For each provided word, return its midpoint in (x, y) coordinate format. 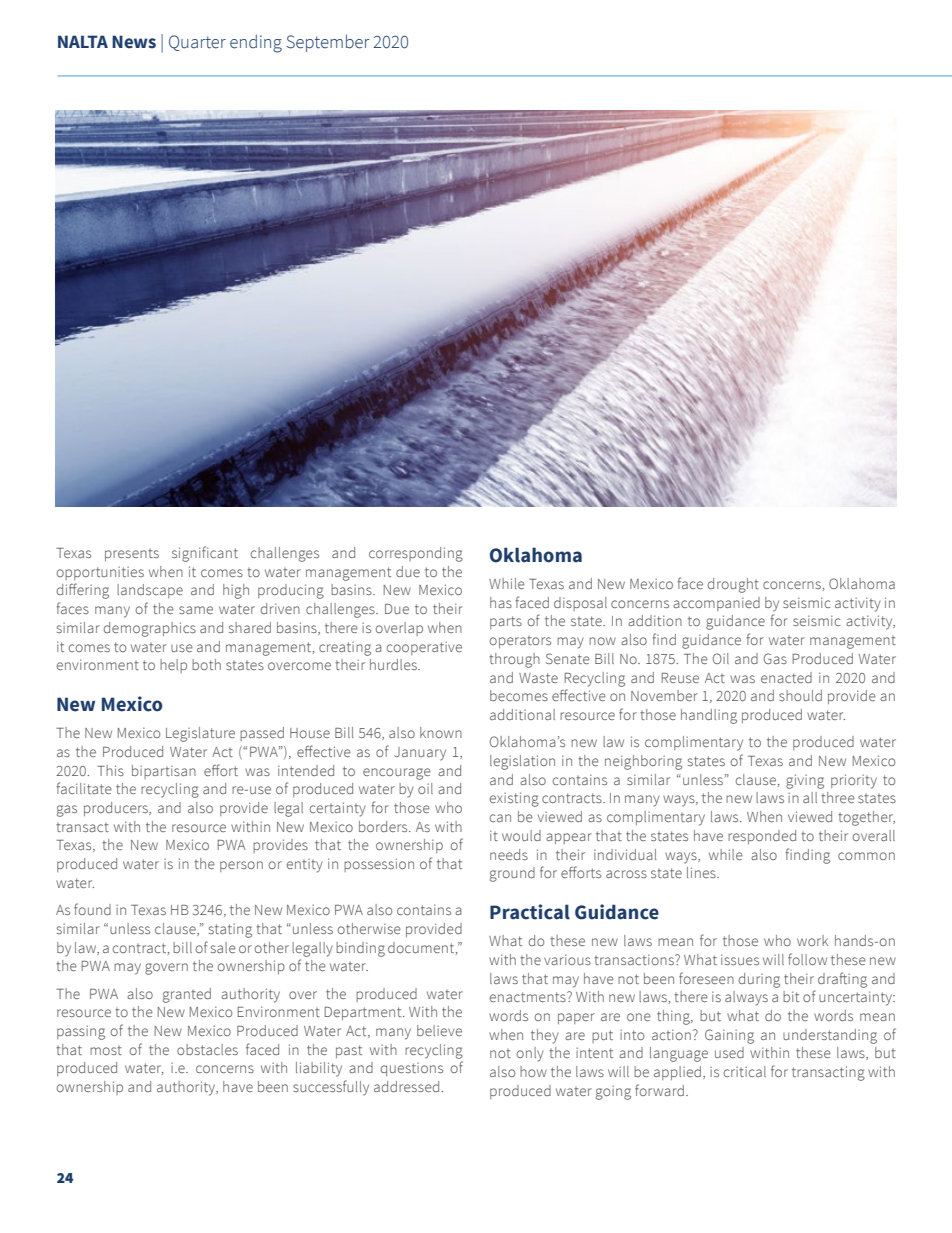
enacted (786, 677)
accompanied (716, 604)
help (173, 666)
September (328, 43)
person (241, 866)
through (514, 660)
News (134, 42)
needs (509, 854)
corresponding (416, 554)
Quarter (197, 43)
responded (762, 837)
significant (205, 554)
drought (733, 585)
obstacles (207, 1049)
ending (256, 43)
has (501, 602)
